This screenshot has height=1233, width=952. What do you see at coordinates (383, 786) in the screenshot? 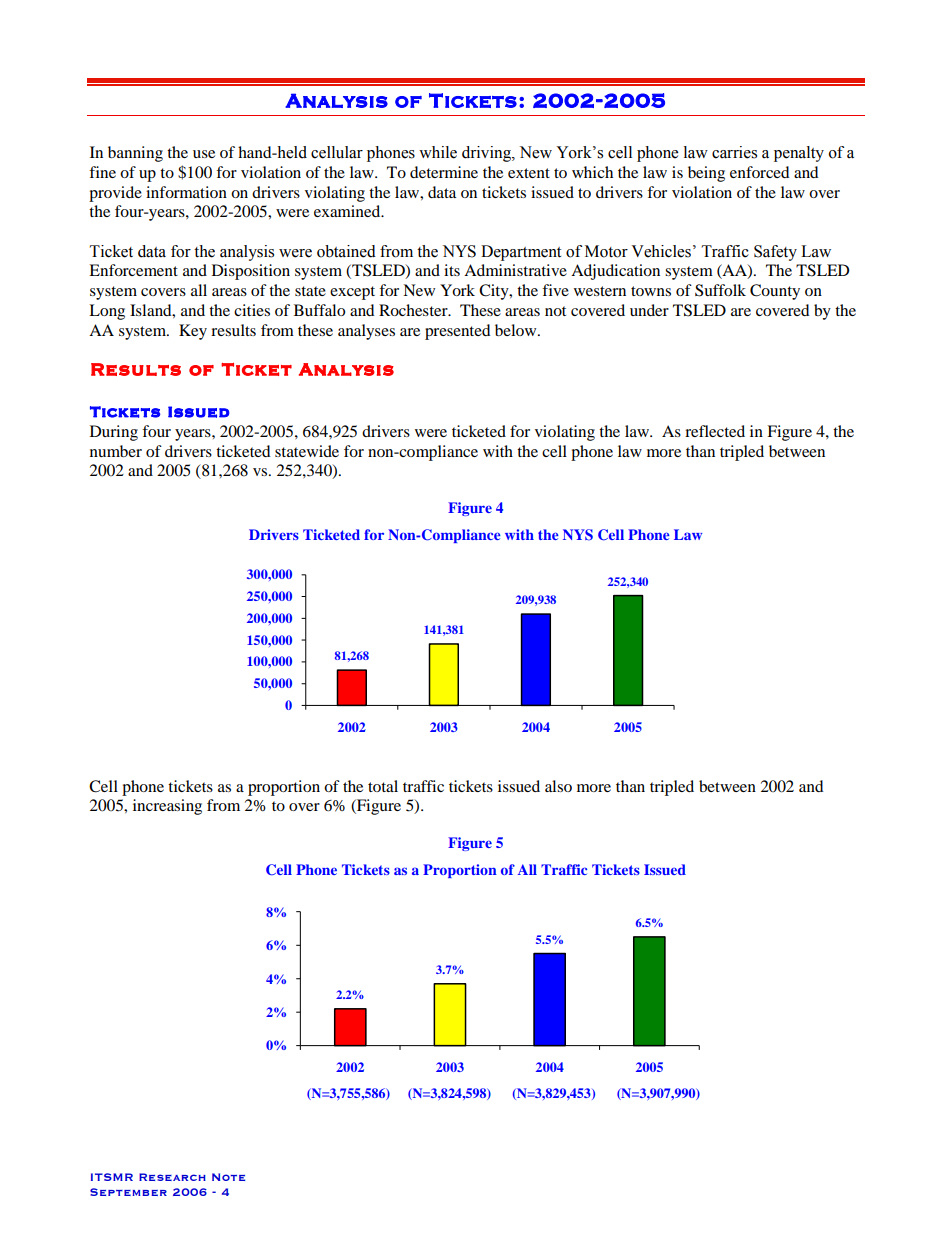
I see `total` at bounding box center [383, 786].
